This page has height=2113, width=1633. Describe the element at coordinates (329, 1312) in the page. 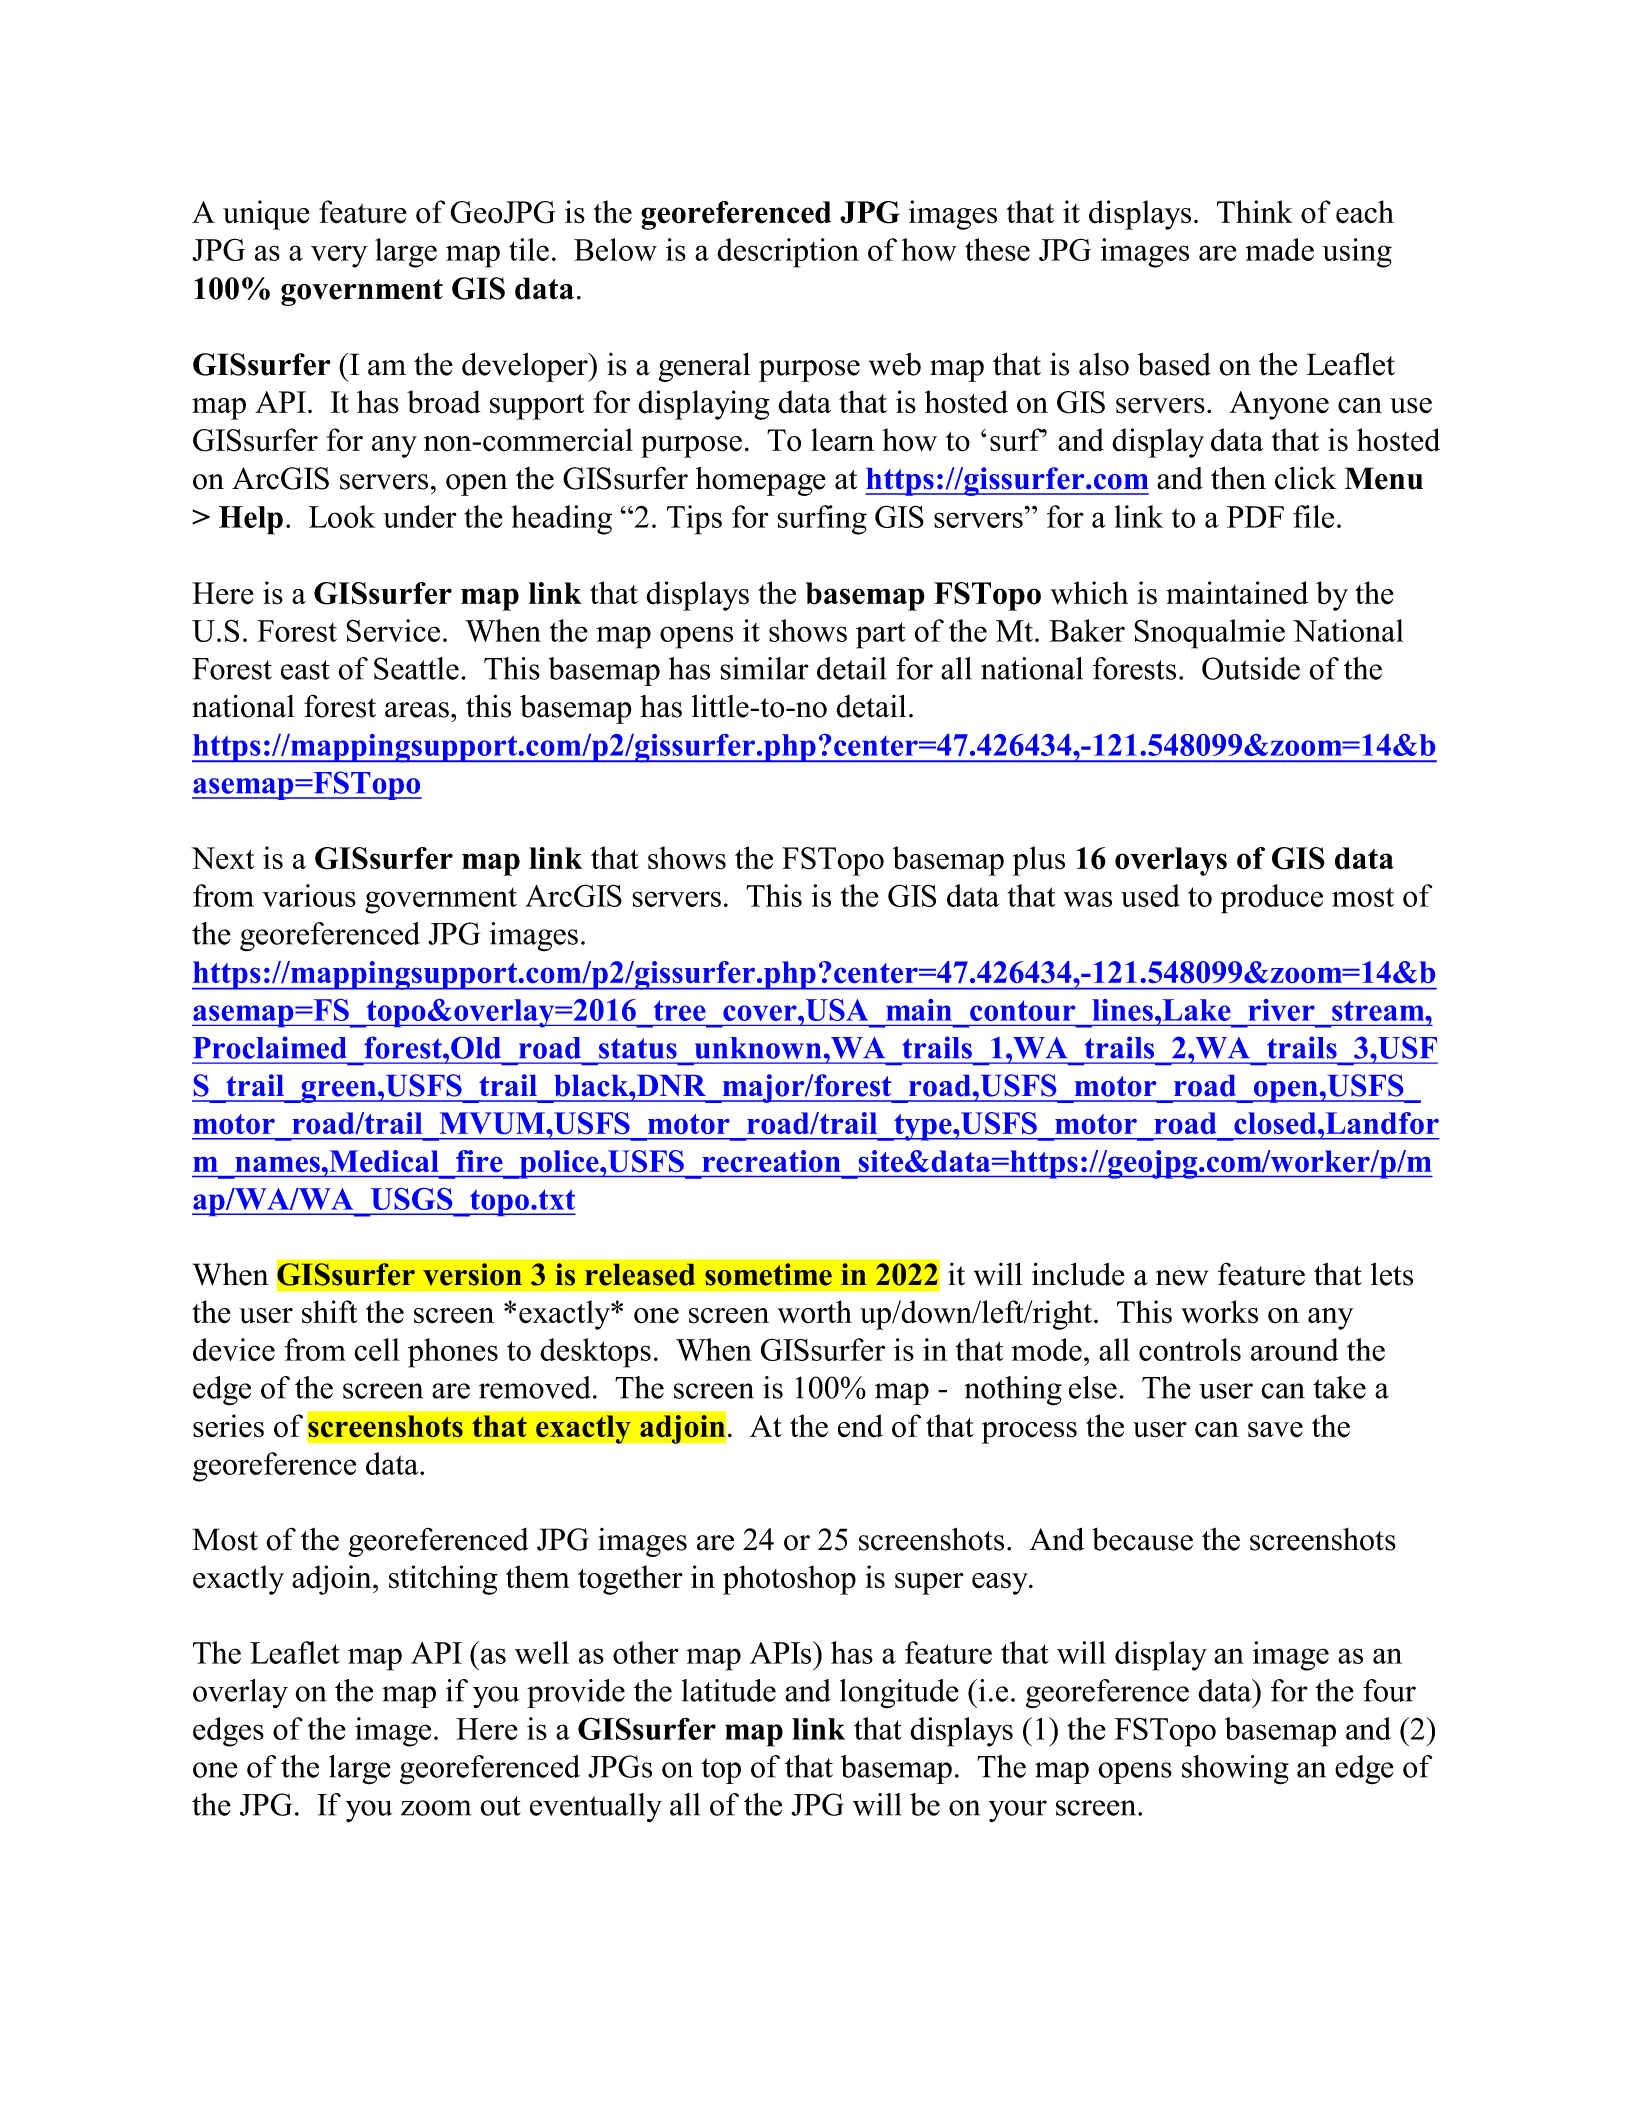

I see `shift` at that location.
